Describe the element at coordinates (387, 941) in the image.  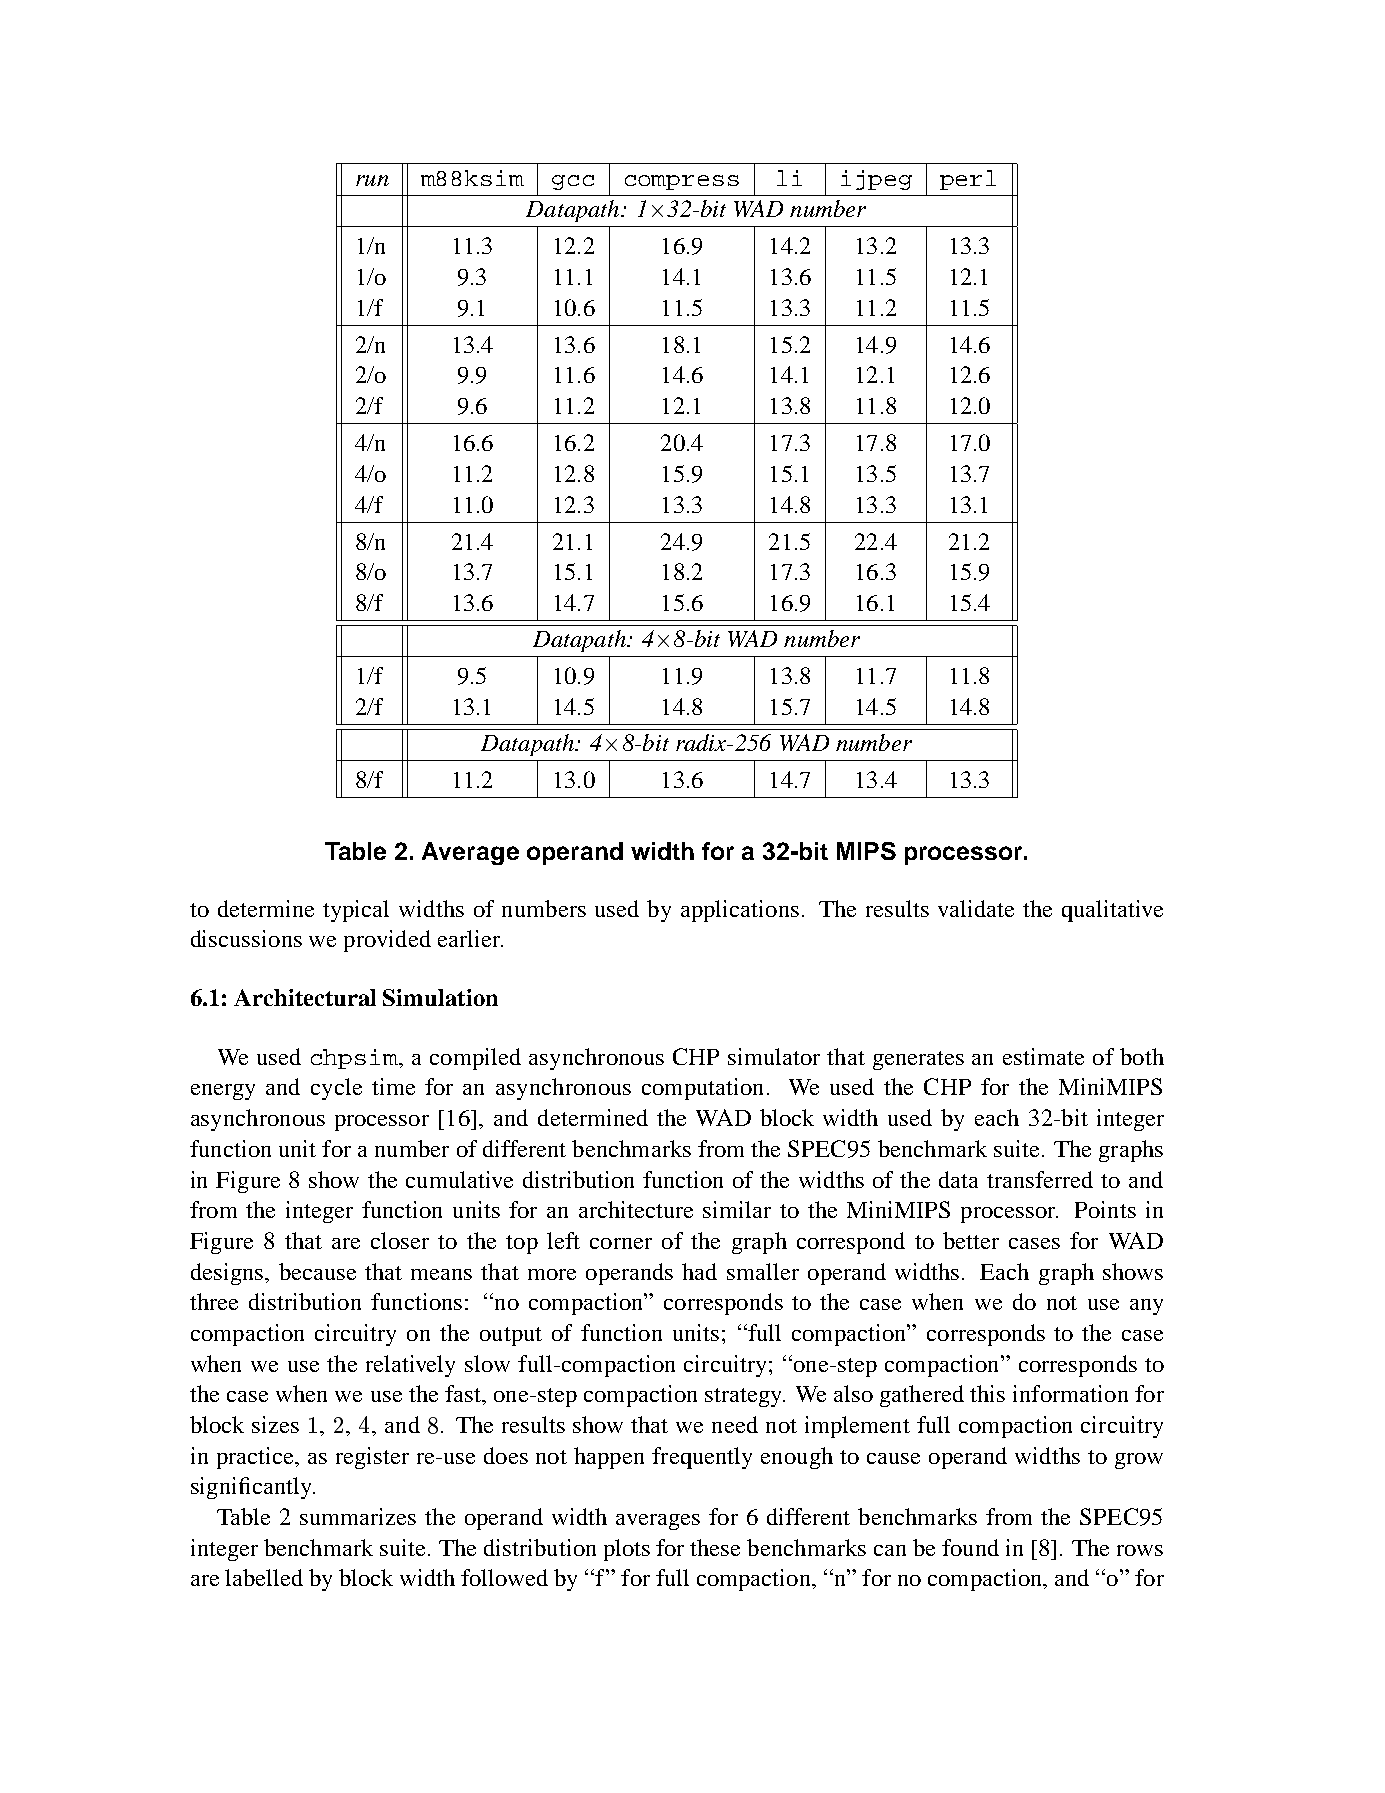
I see `provided` at that location.
